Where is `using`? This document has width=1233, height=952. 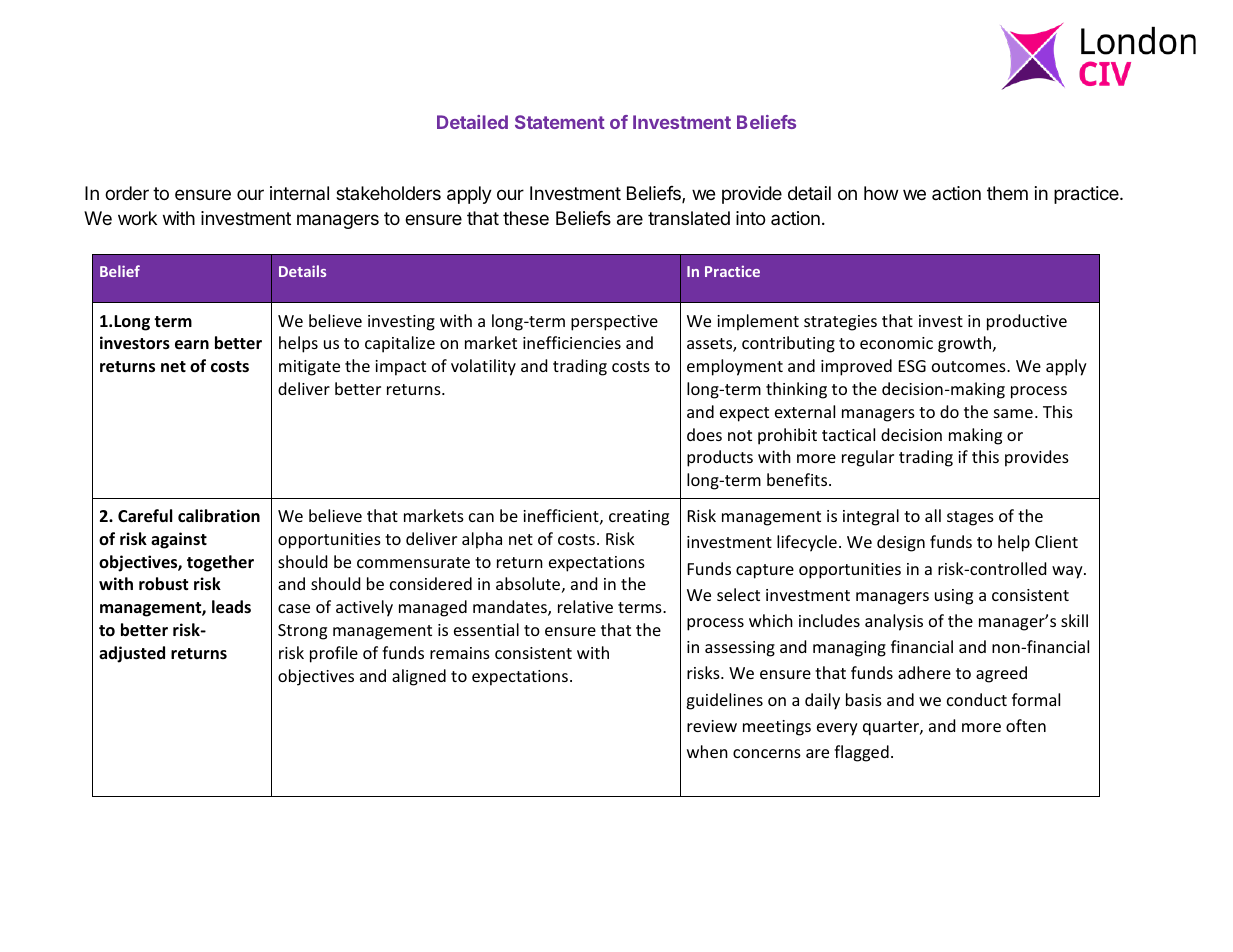 using is located at coordinates (954, 597).
